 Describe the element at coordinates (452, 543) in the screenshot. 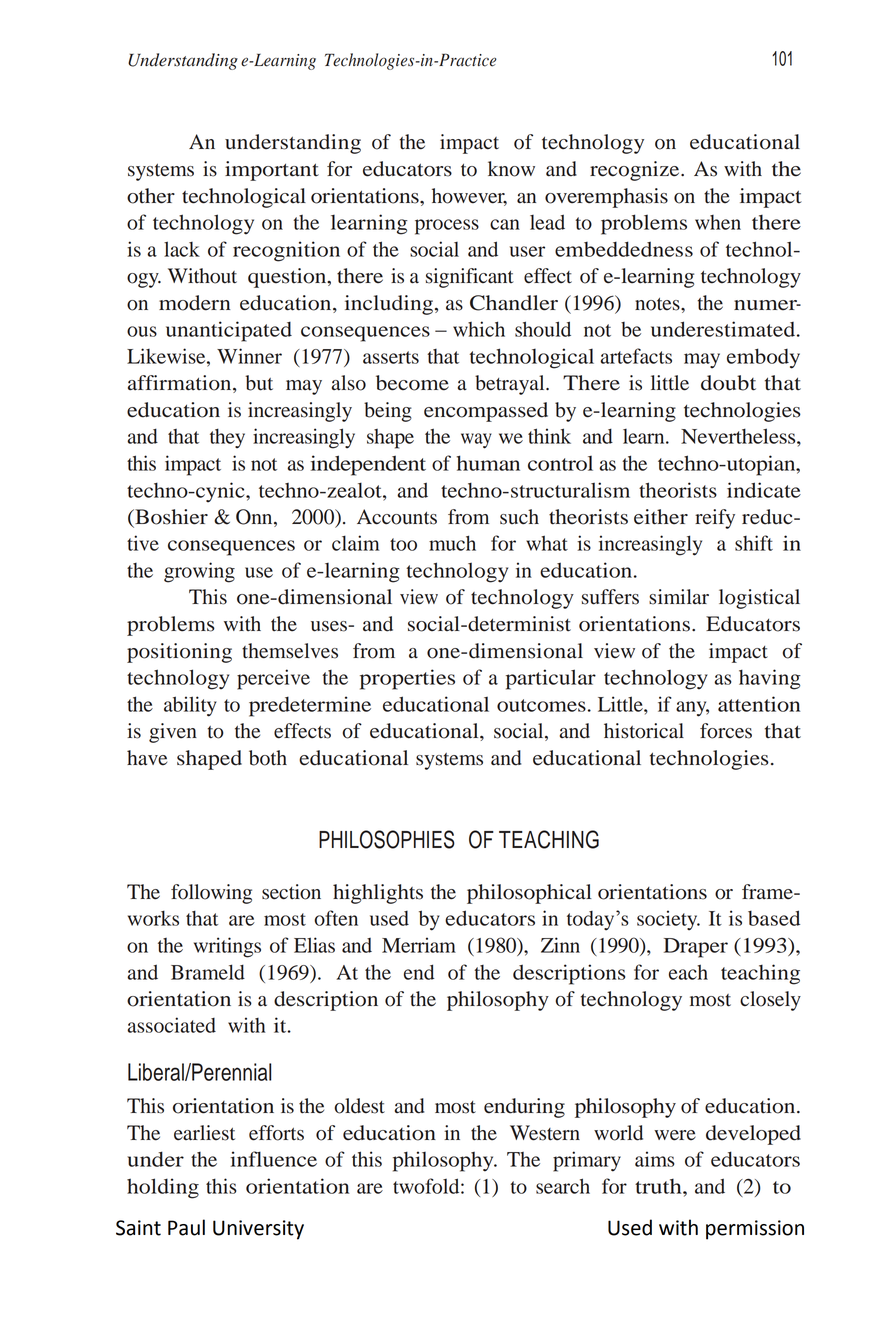

I see `much` at that location.
